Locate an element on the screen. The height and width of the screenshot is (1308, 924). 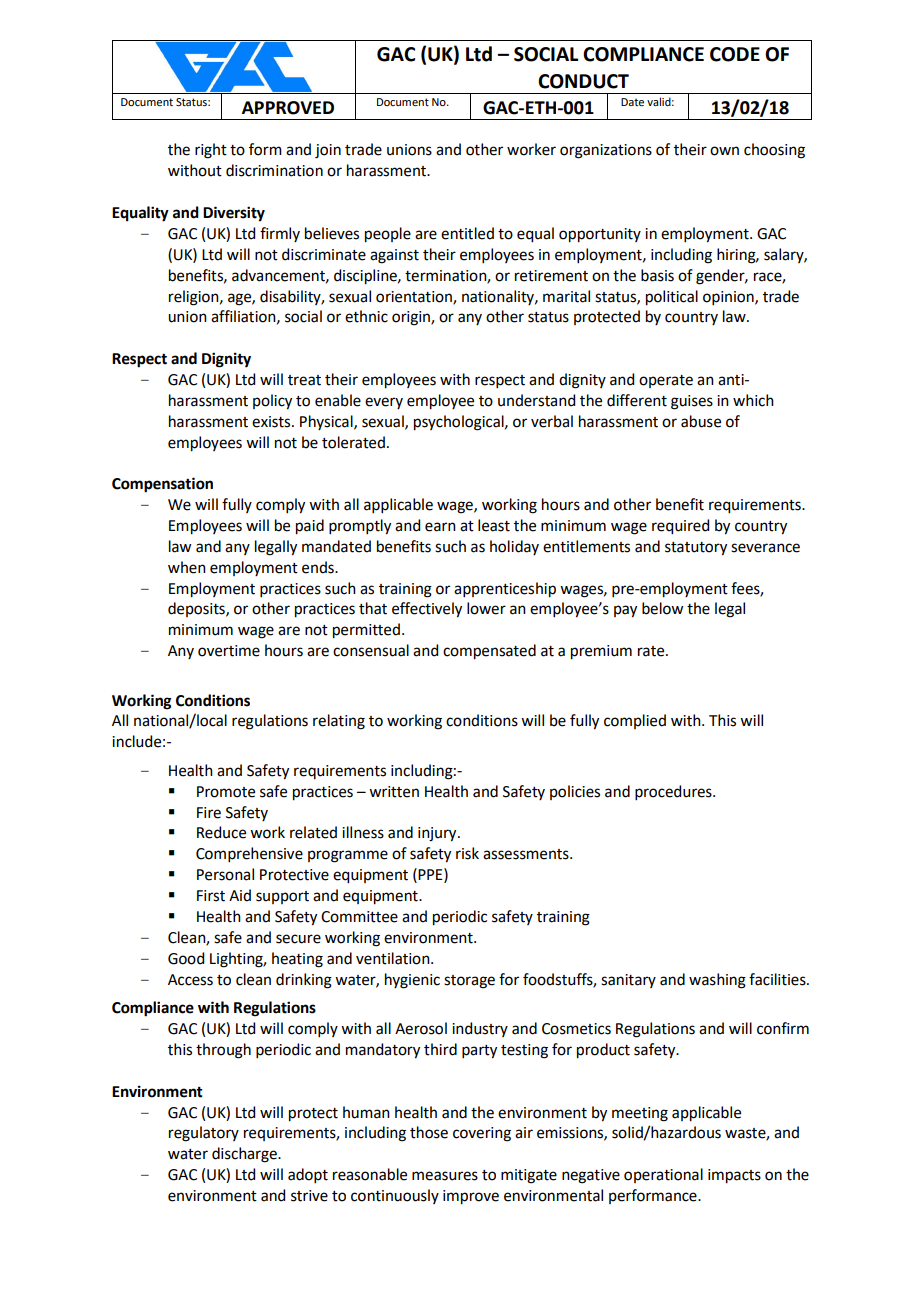
discharge is located at coordinates (245, 1155).
